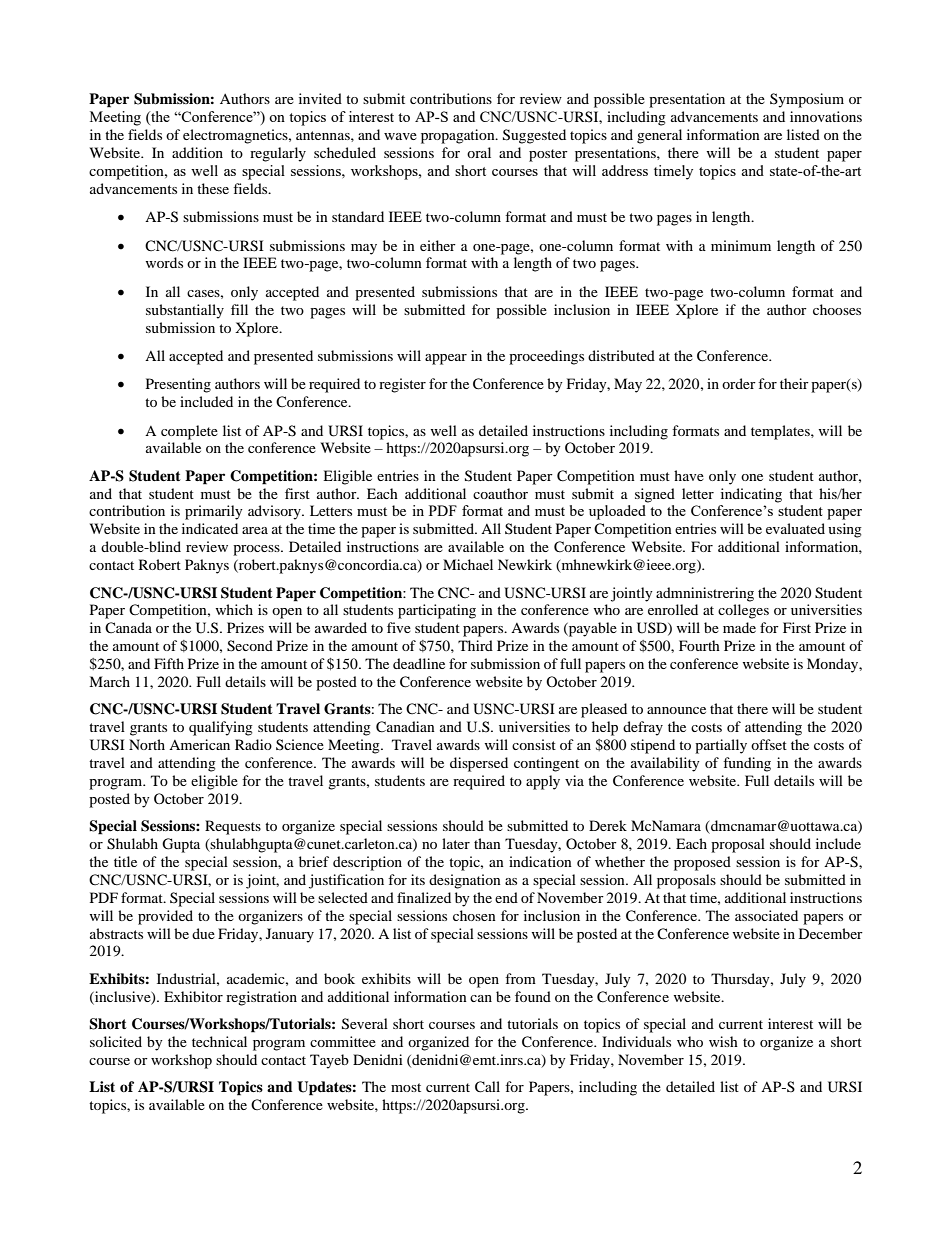  What do you see at coordinates (739, 383) in the screenshot?
I see `order` at bounding box center [739, 383].
